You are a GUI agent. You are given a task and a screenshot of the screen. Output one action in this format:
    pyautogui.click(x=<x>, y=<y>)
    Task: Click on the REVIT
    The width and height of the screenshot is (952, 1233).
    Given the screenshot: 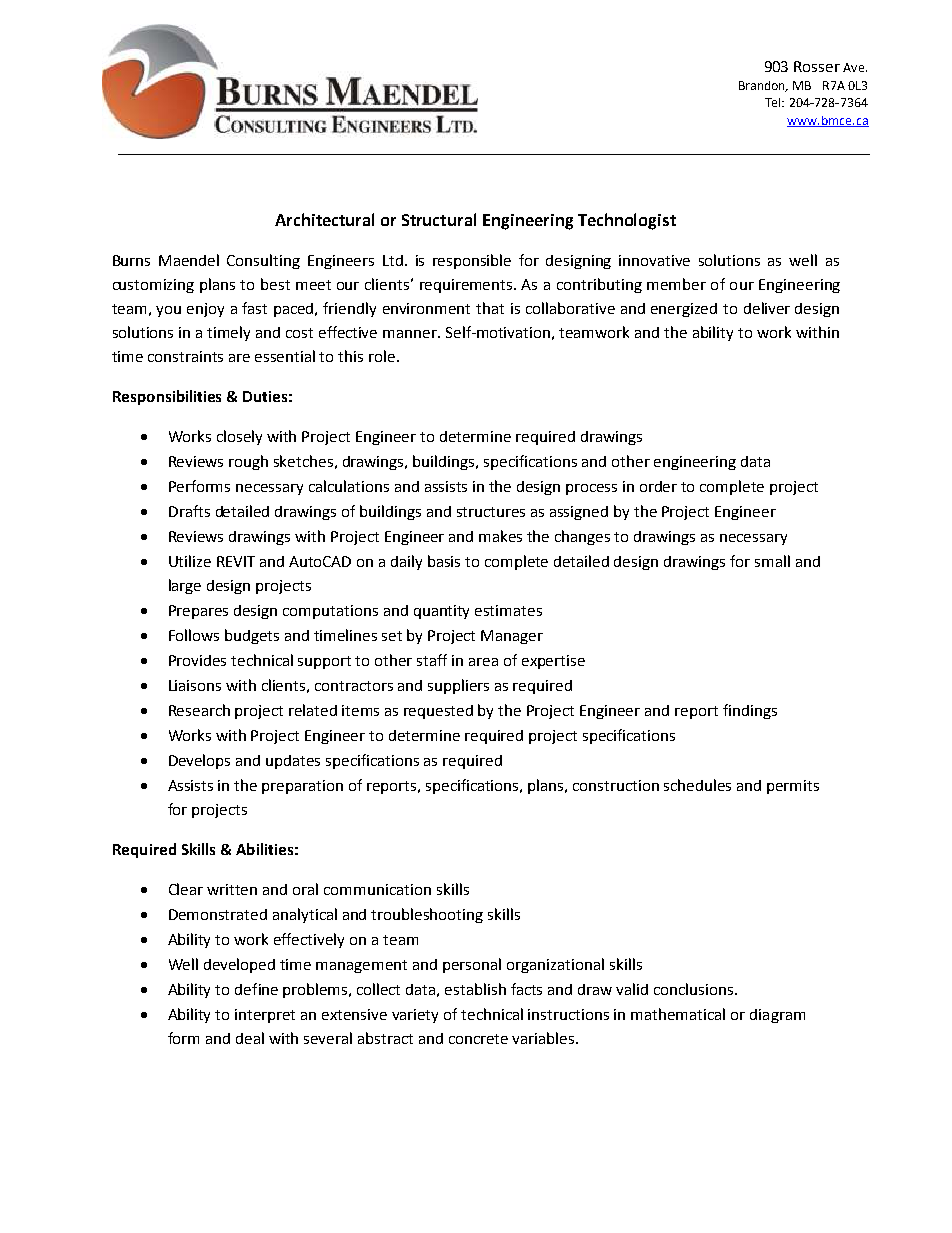 What is the action you would take?
    pyautogui.click(x=236, y=561)
